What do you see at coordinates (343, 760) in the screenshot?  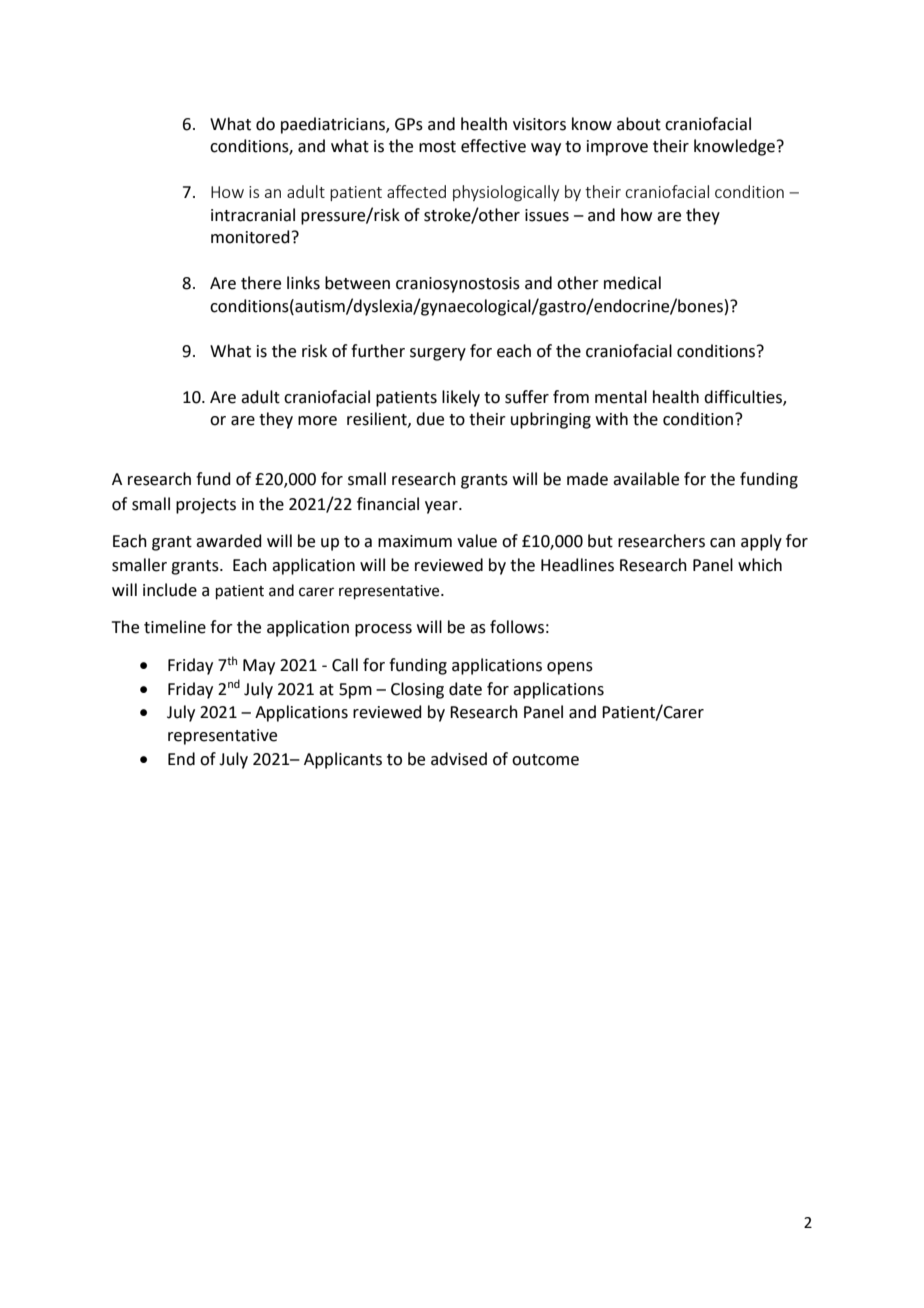 I see `Applicants` at bounding box center [343, 760].
